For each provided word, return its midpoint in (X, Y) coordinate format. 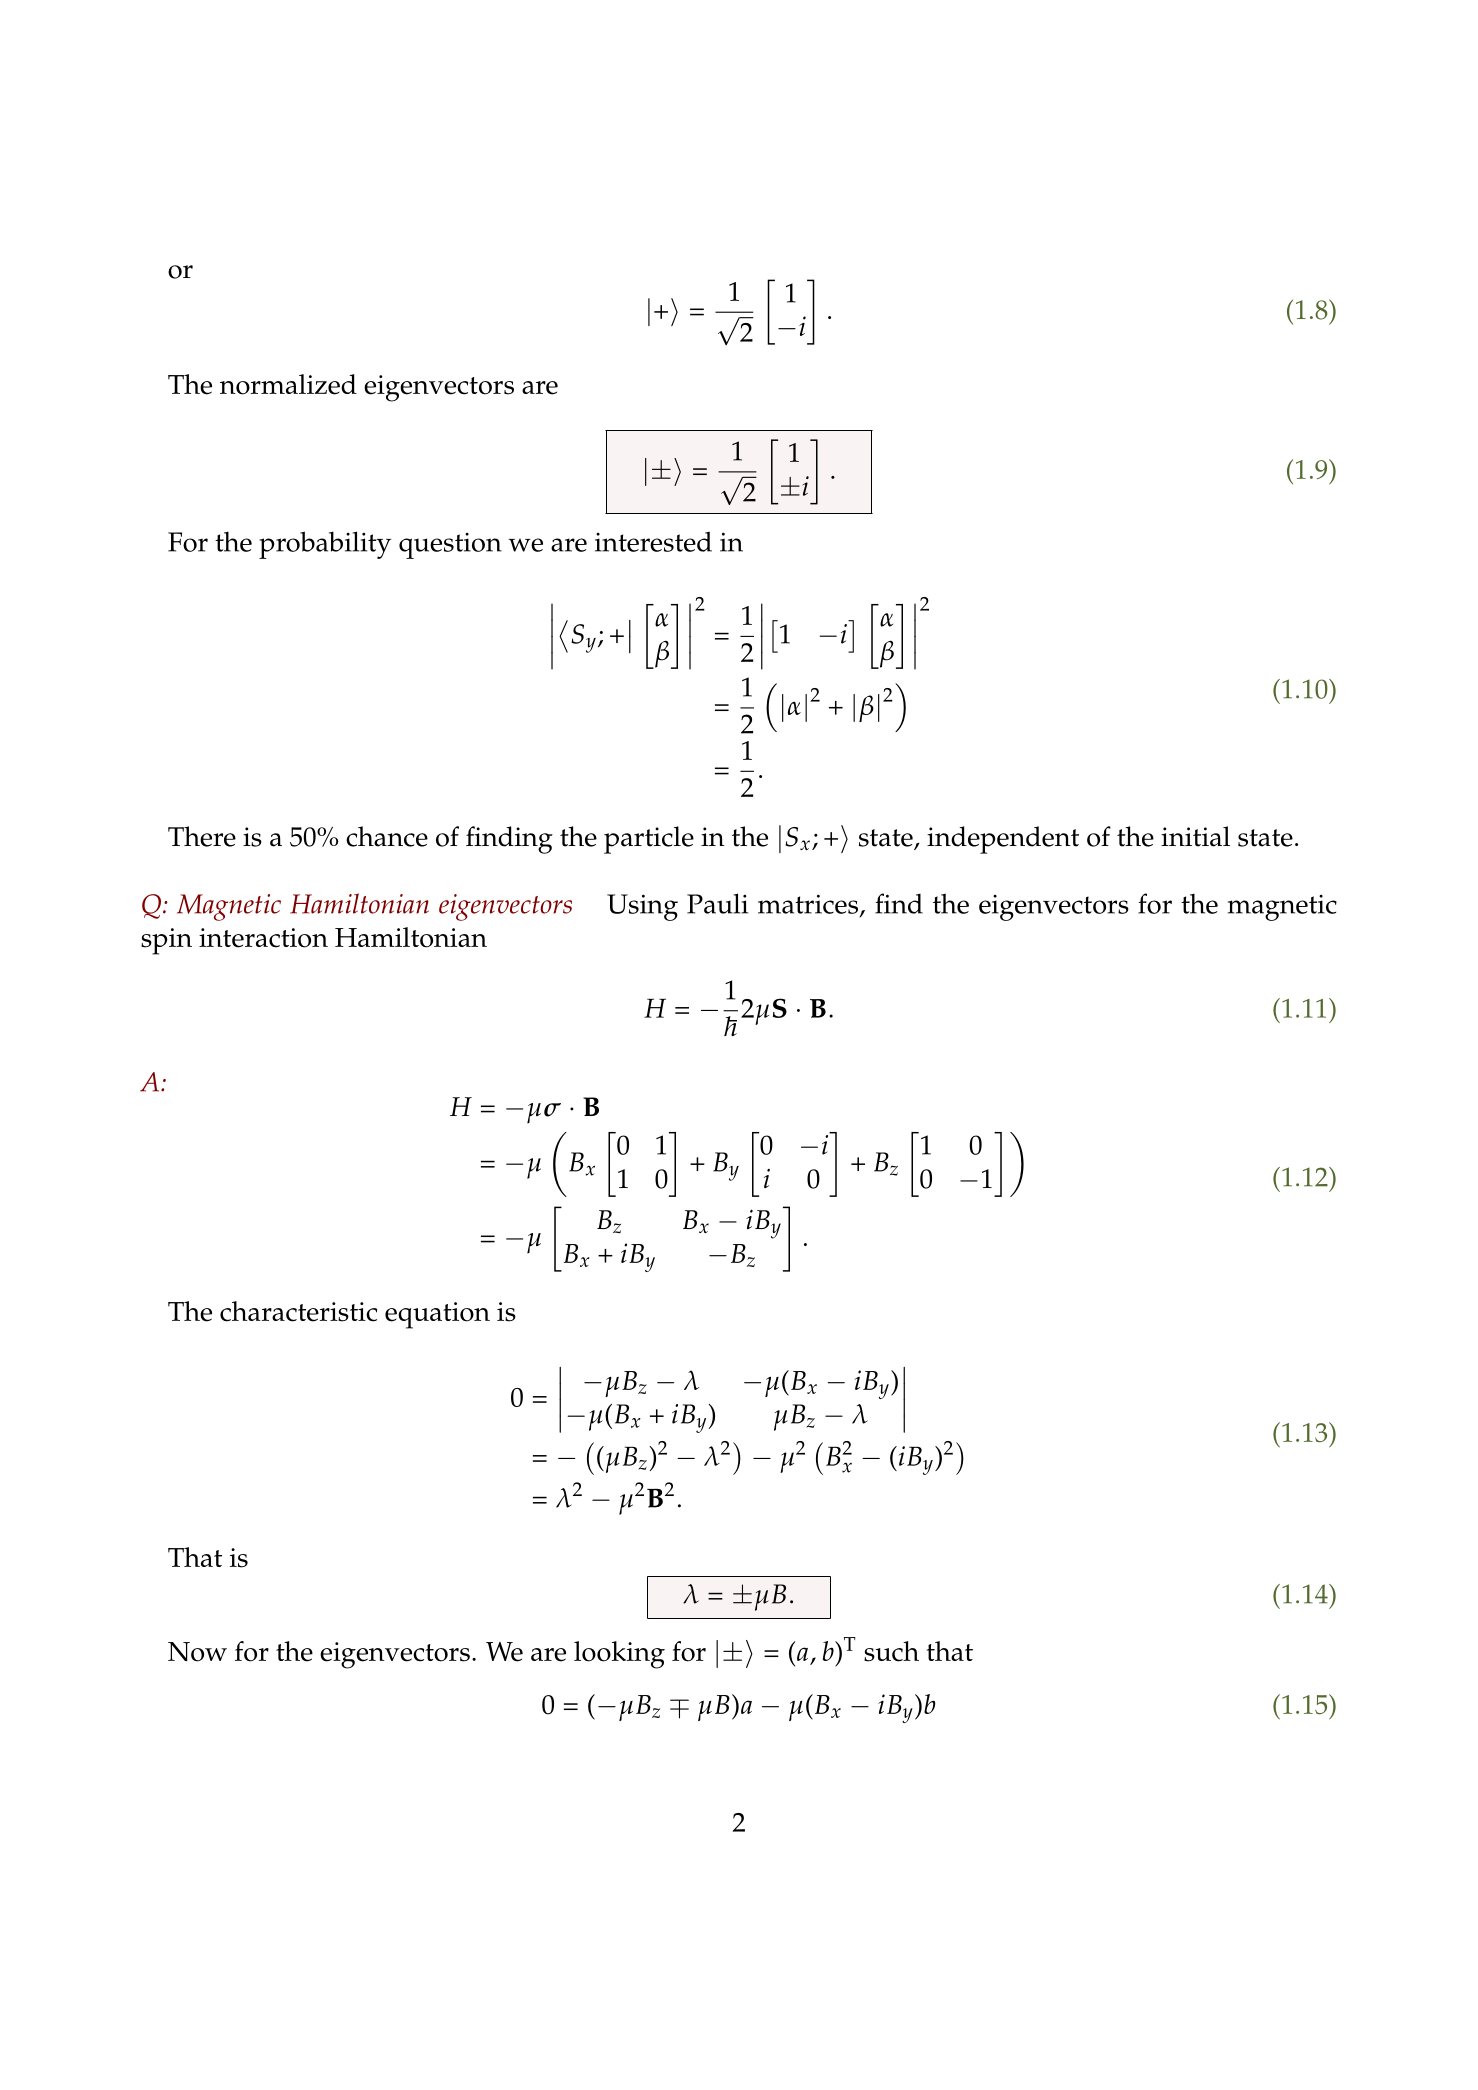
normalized (288, 384)
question (450, 546)
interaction (263, 938)
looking (619, 1655)
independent (1003, 840)
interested (653, 541)
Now (197, 1652)
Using (642, 907)
